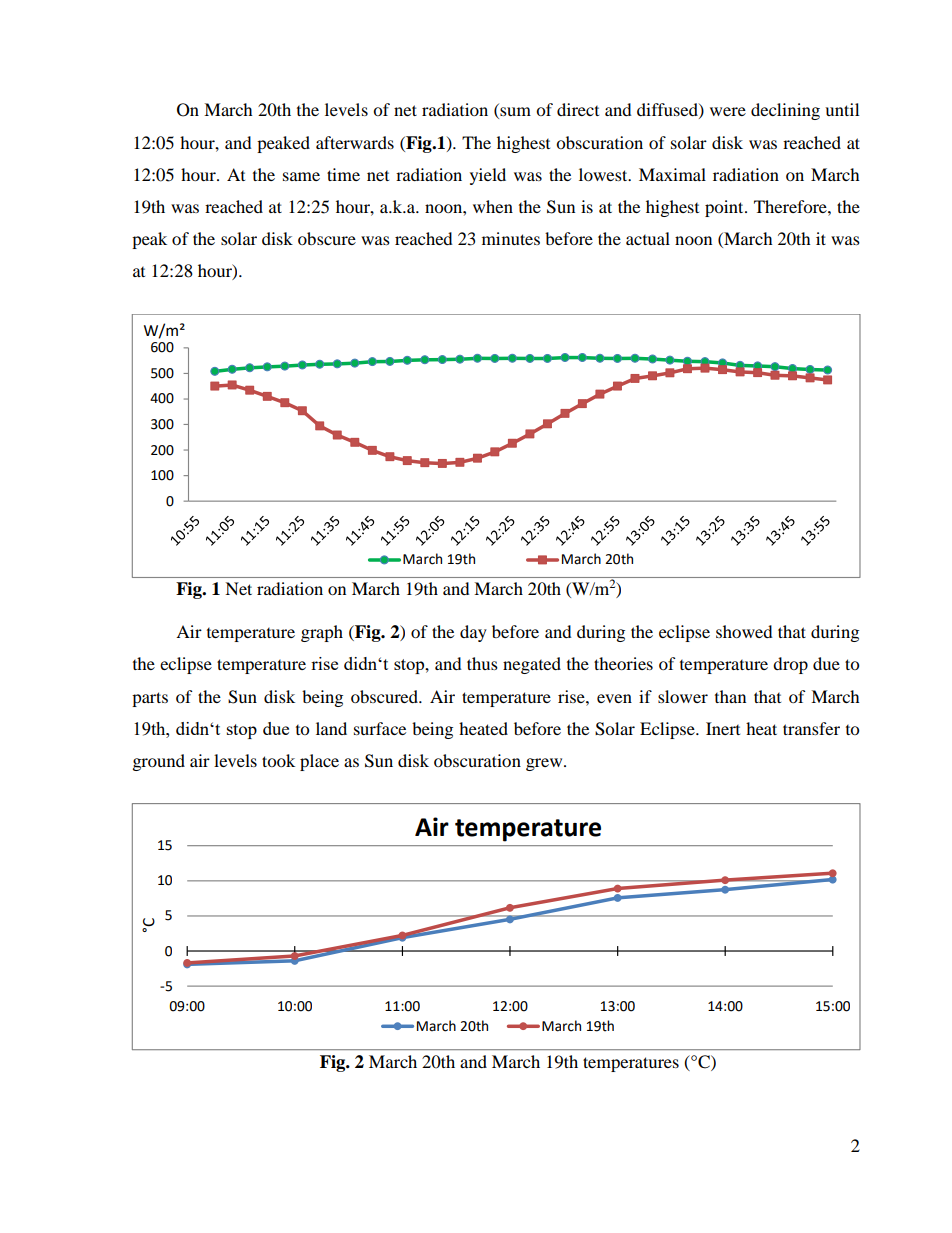 This document has height=1233, width=952. Describe the element at coordinates (301, 176) in the document. I see `same` at that location.
